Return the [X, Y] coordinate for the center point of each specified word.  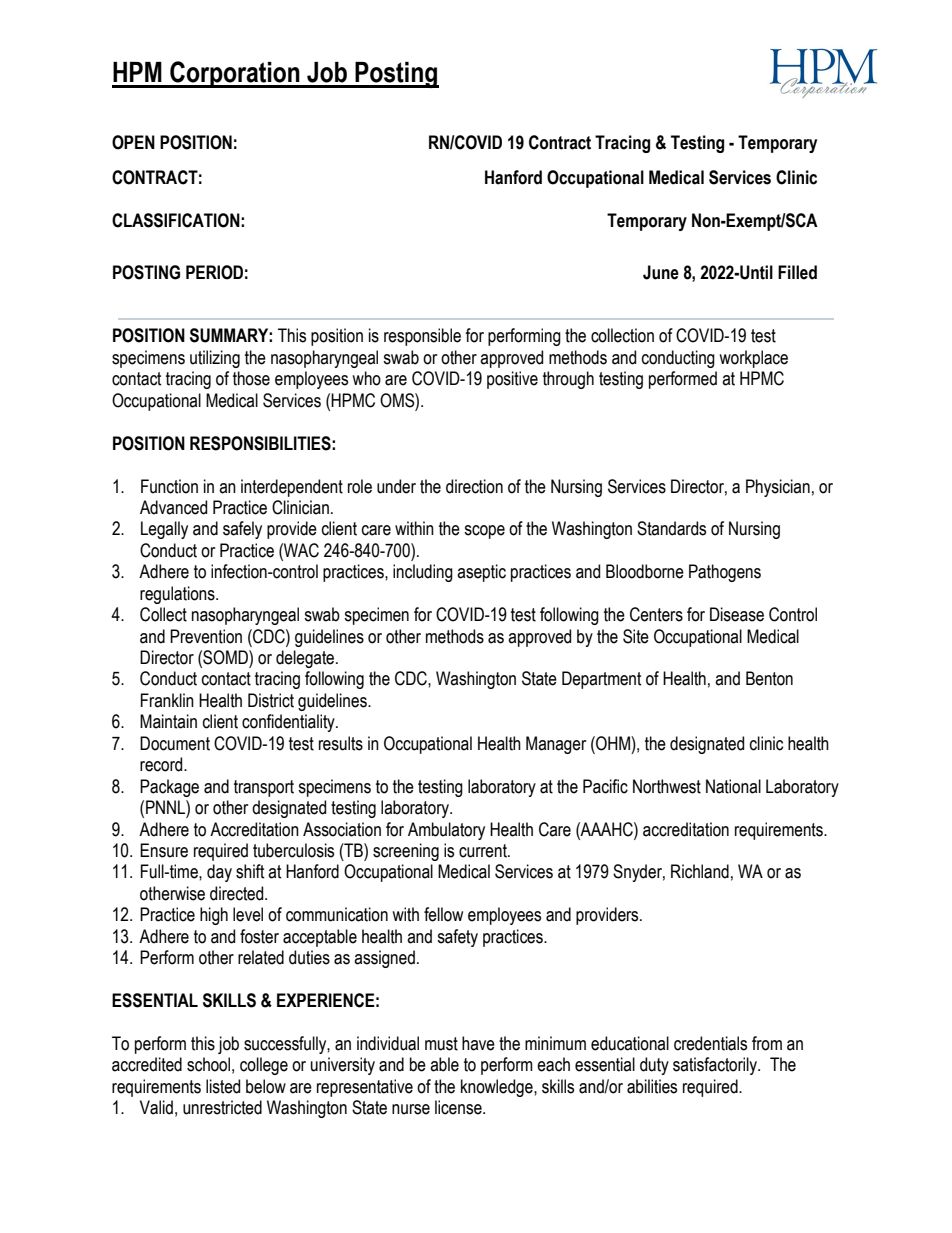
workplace [753, 359]
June [661, 272]
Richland [700, 871]
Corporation [235, 74]
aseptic [481, 573]
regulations [178, 595]
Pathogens [725, 573]
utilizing [215, 359]
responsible [422, 337]
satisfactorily [716, 1066]
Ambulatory [446, 831]
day [219, 873]
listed [223, 1086]
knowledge [498, 1088]
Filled [797, 272]
